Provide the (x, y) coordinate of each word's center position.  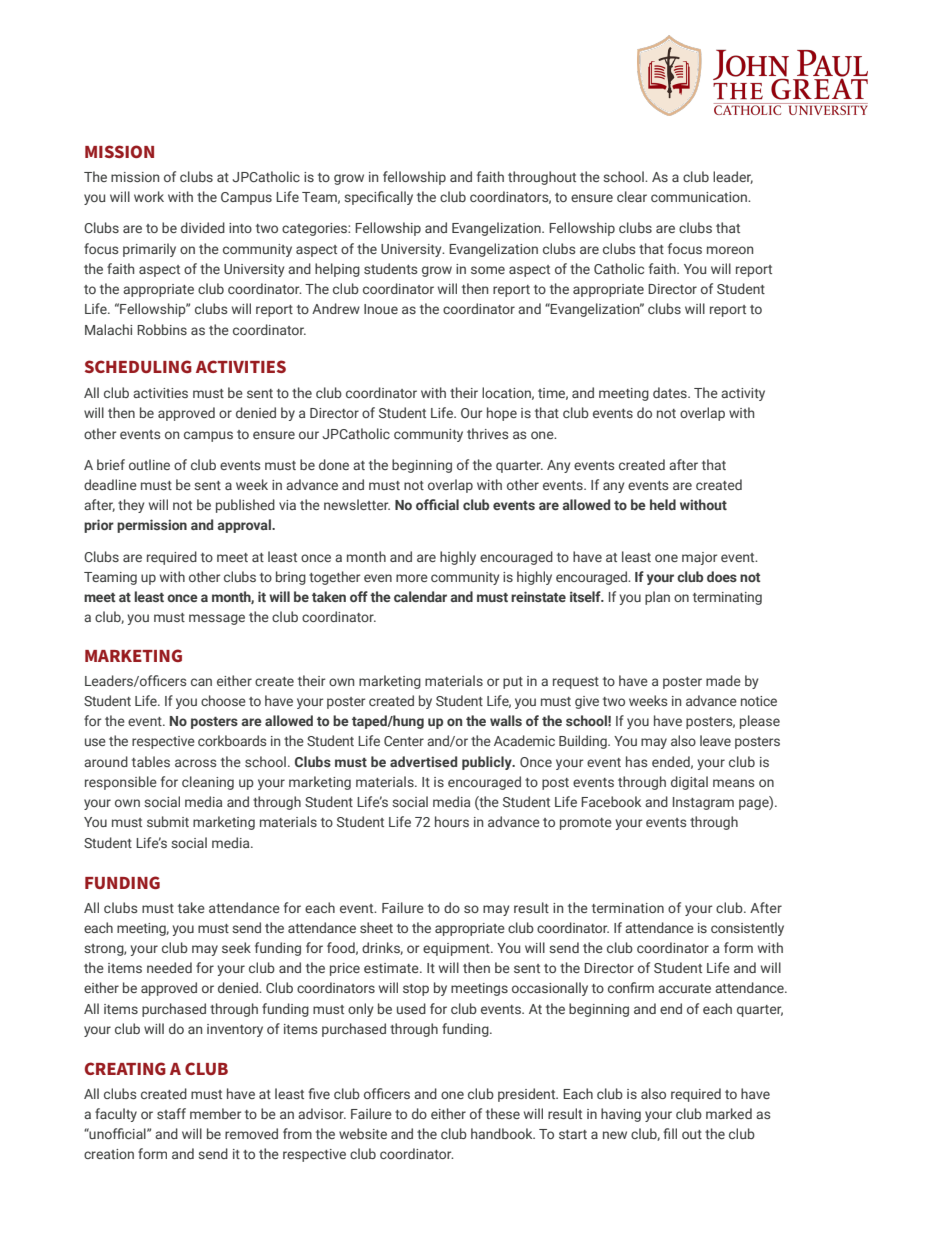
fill (670, 1133)
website (363, 1133)
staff (171, 1113)
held (663, 504)
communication (700, 197)
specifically (378, 198)
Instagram (703, 803)
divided (203, 227)
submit (168, 821)
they (131, 506)
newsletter (357, 504)
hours (452, 821)
